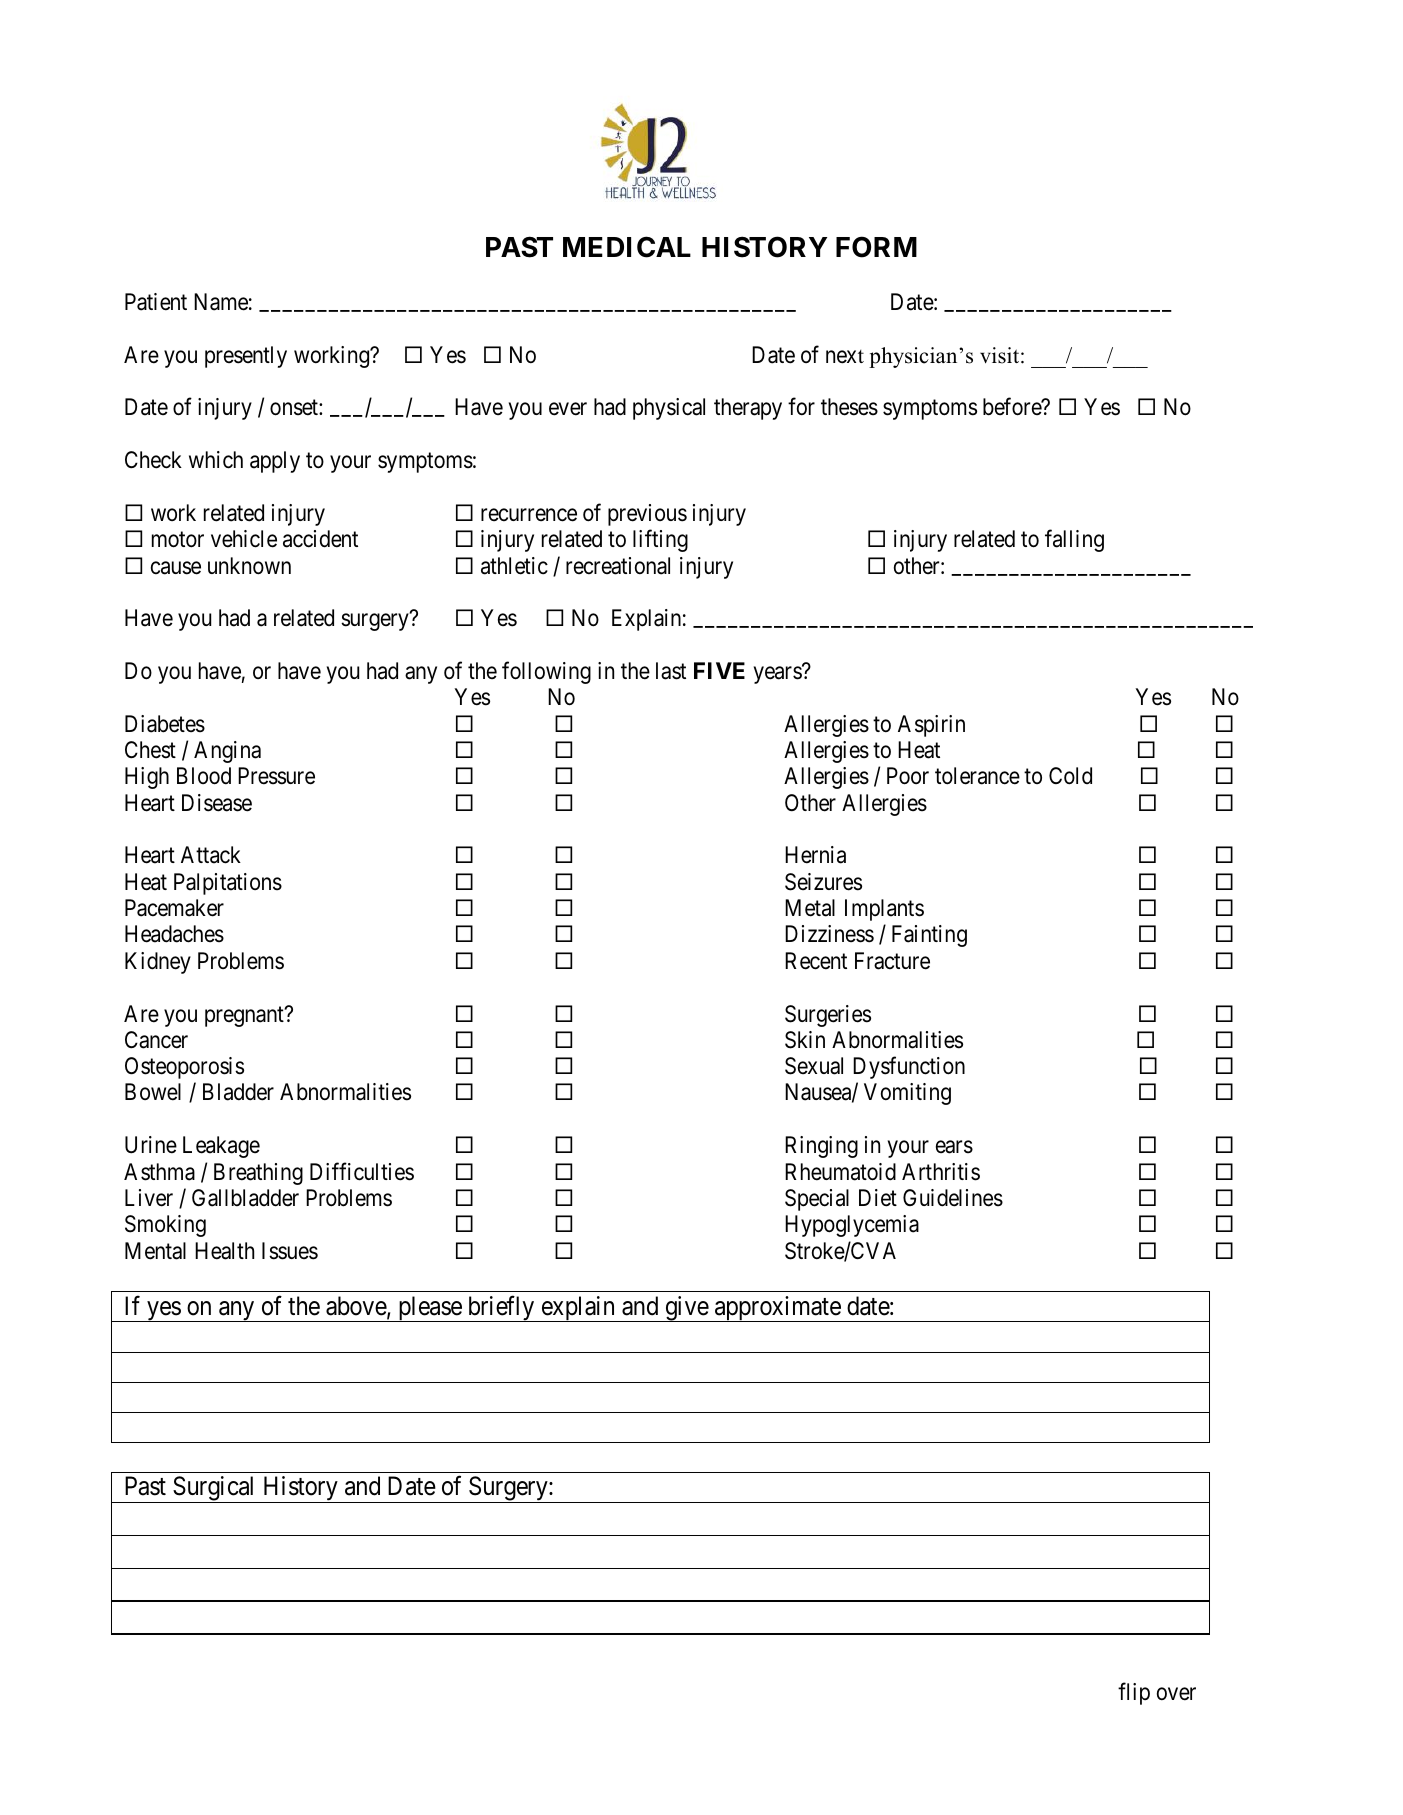 This screenshot has width=1403, height=1815. What do you see at coordinates (357, 1307) in the screenshot?
I see `above` at bounding box center [357, 1307].
